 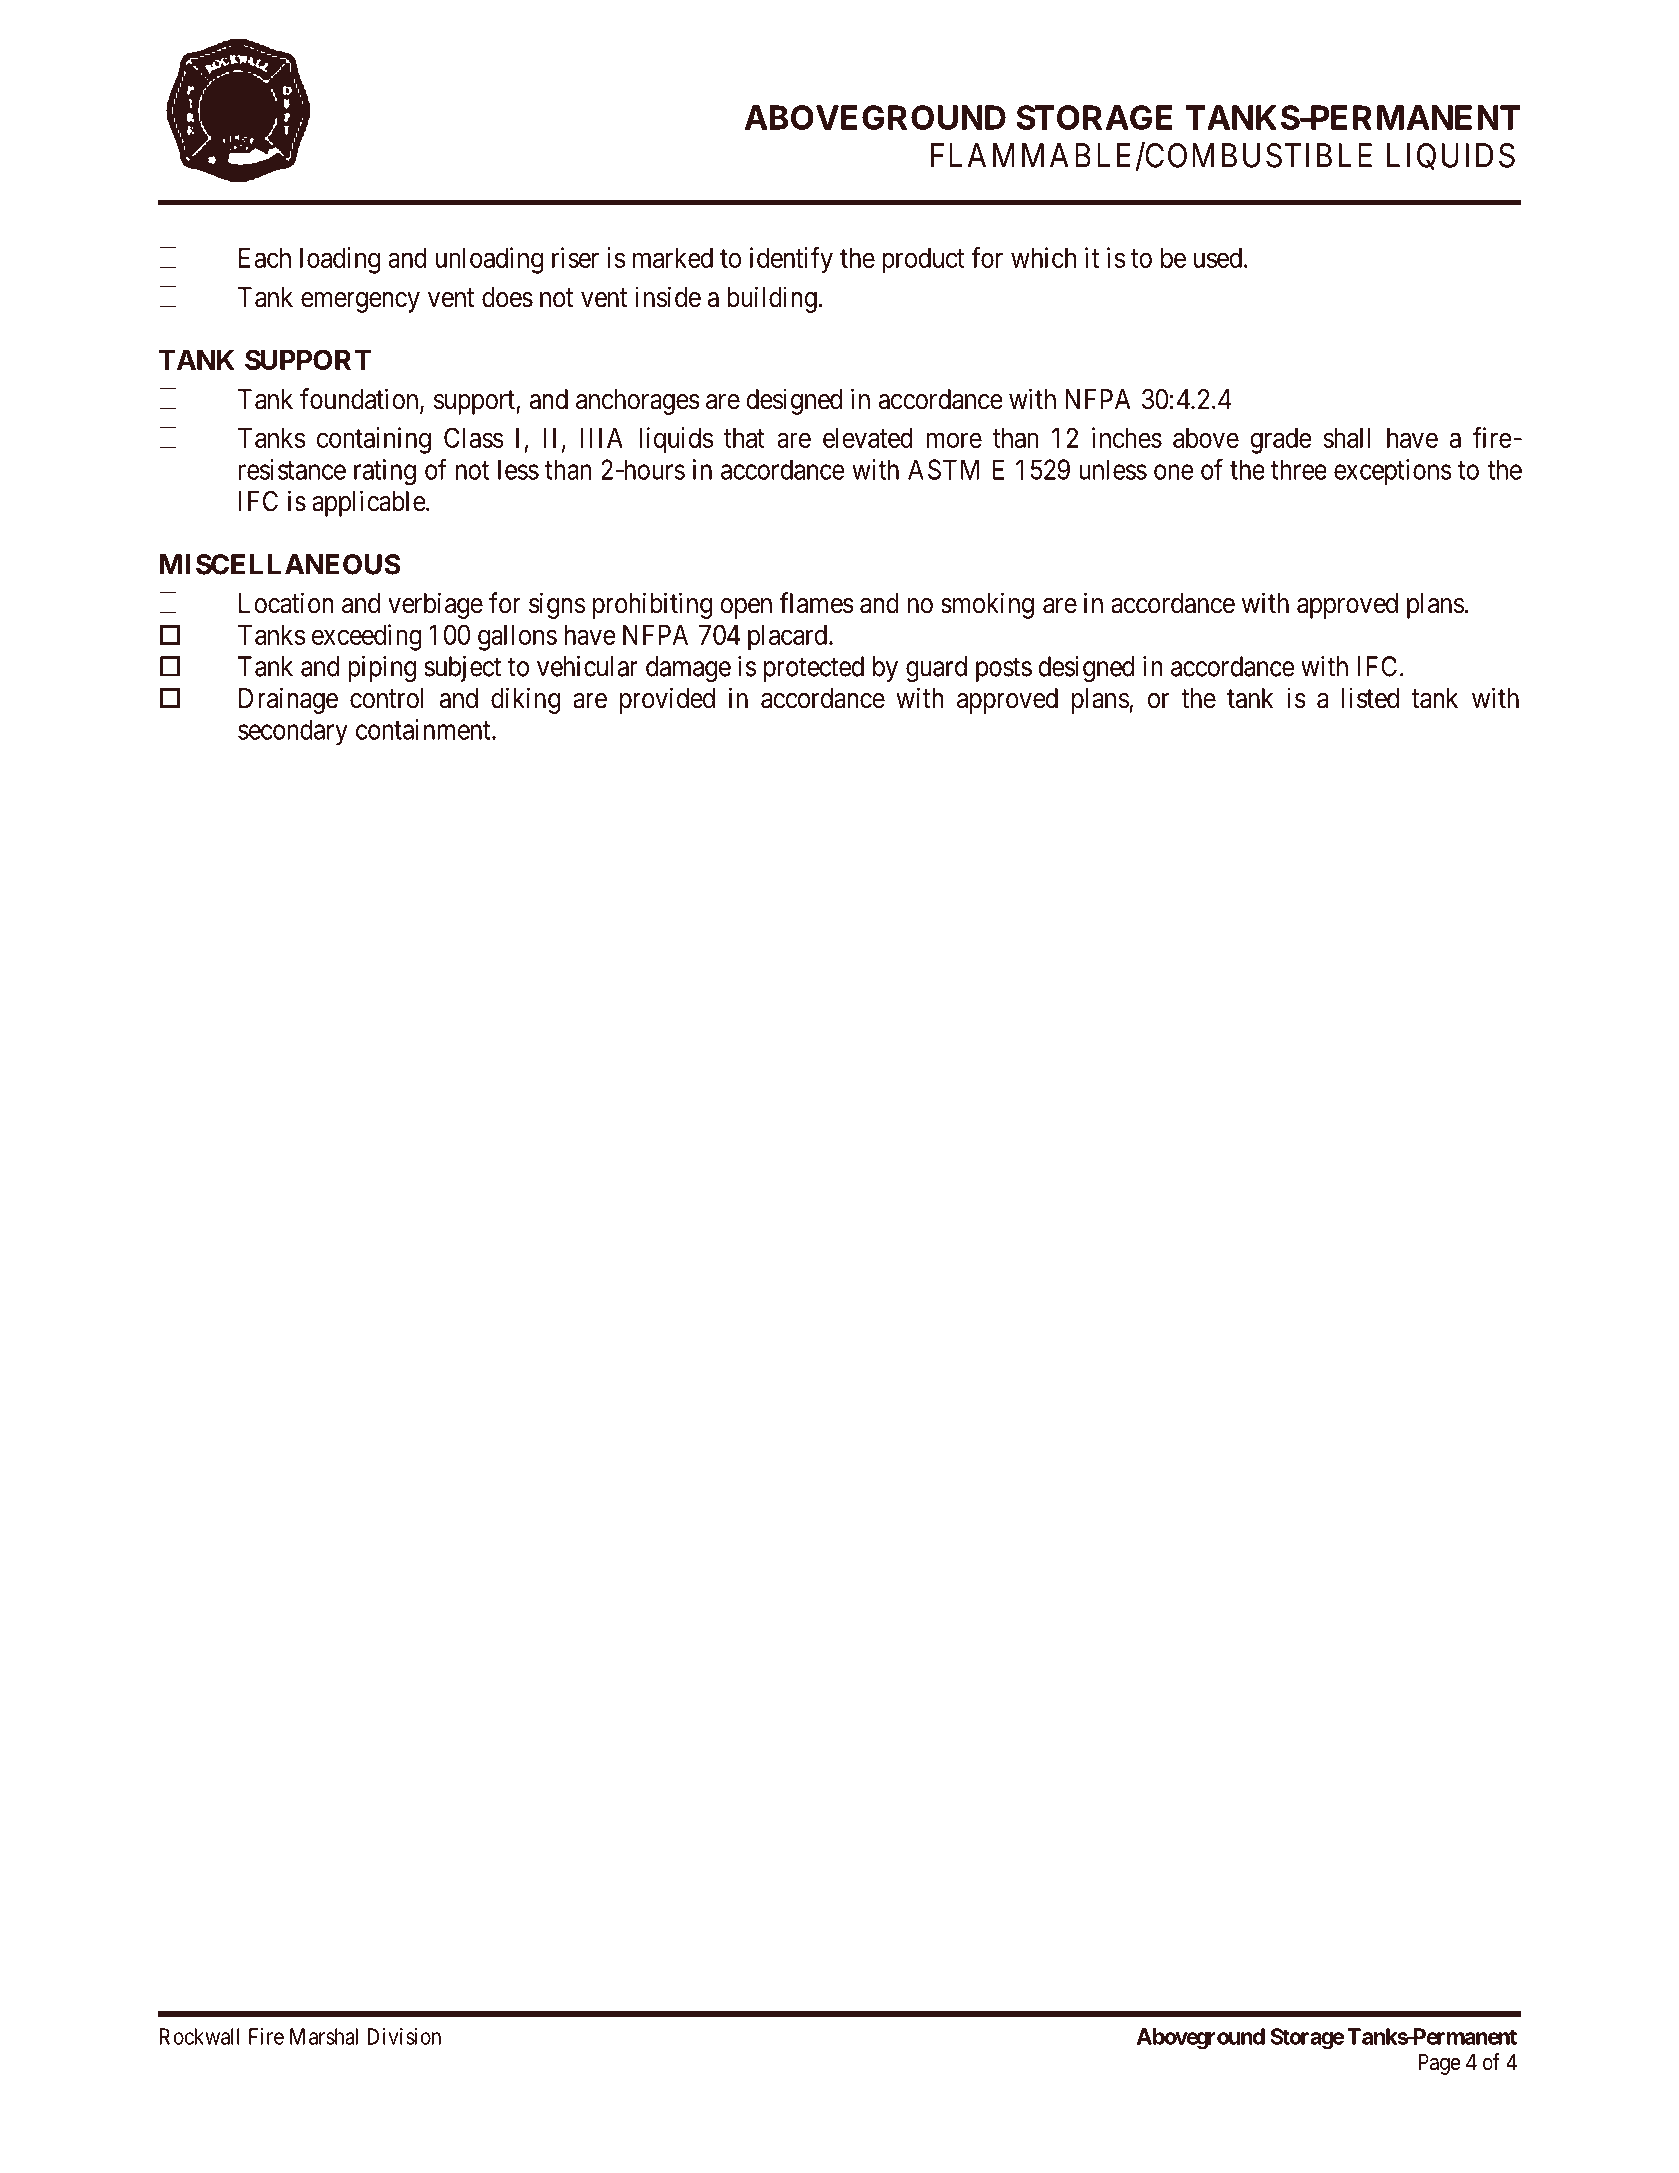 I want to click on emergency, so click(x=360, y=302).
